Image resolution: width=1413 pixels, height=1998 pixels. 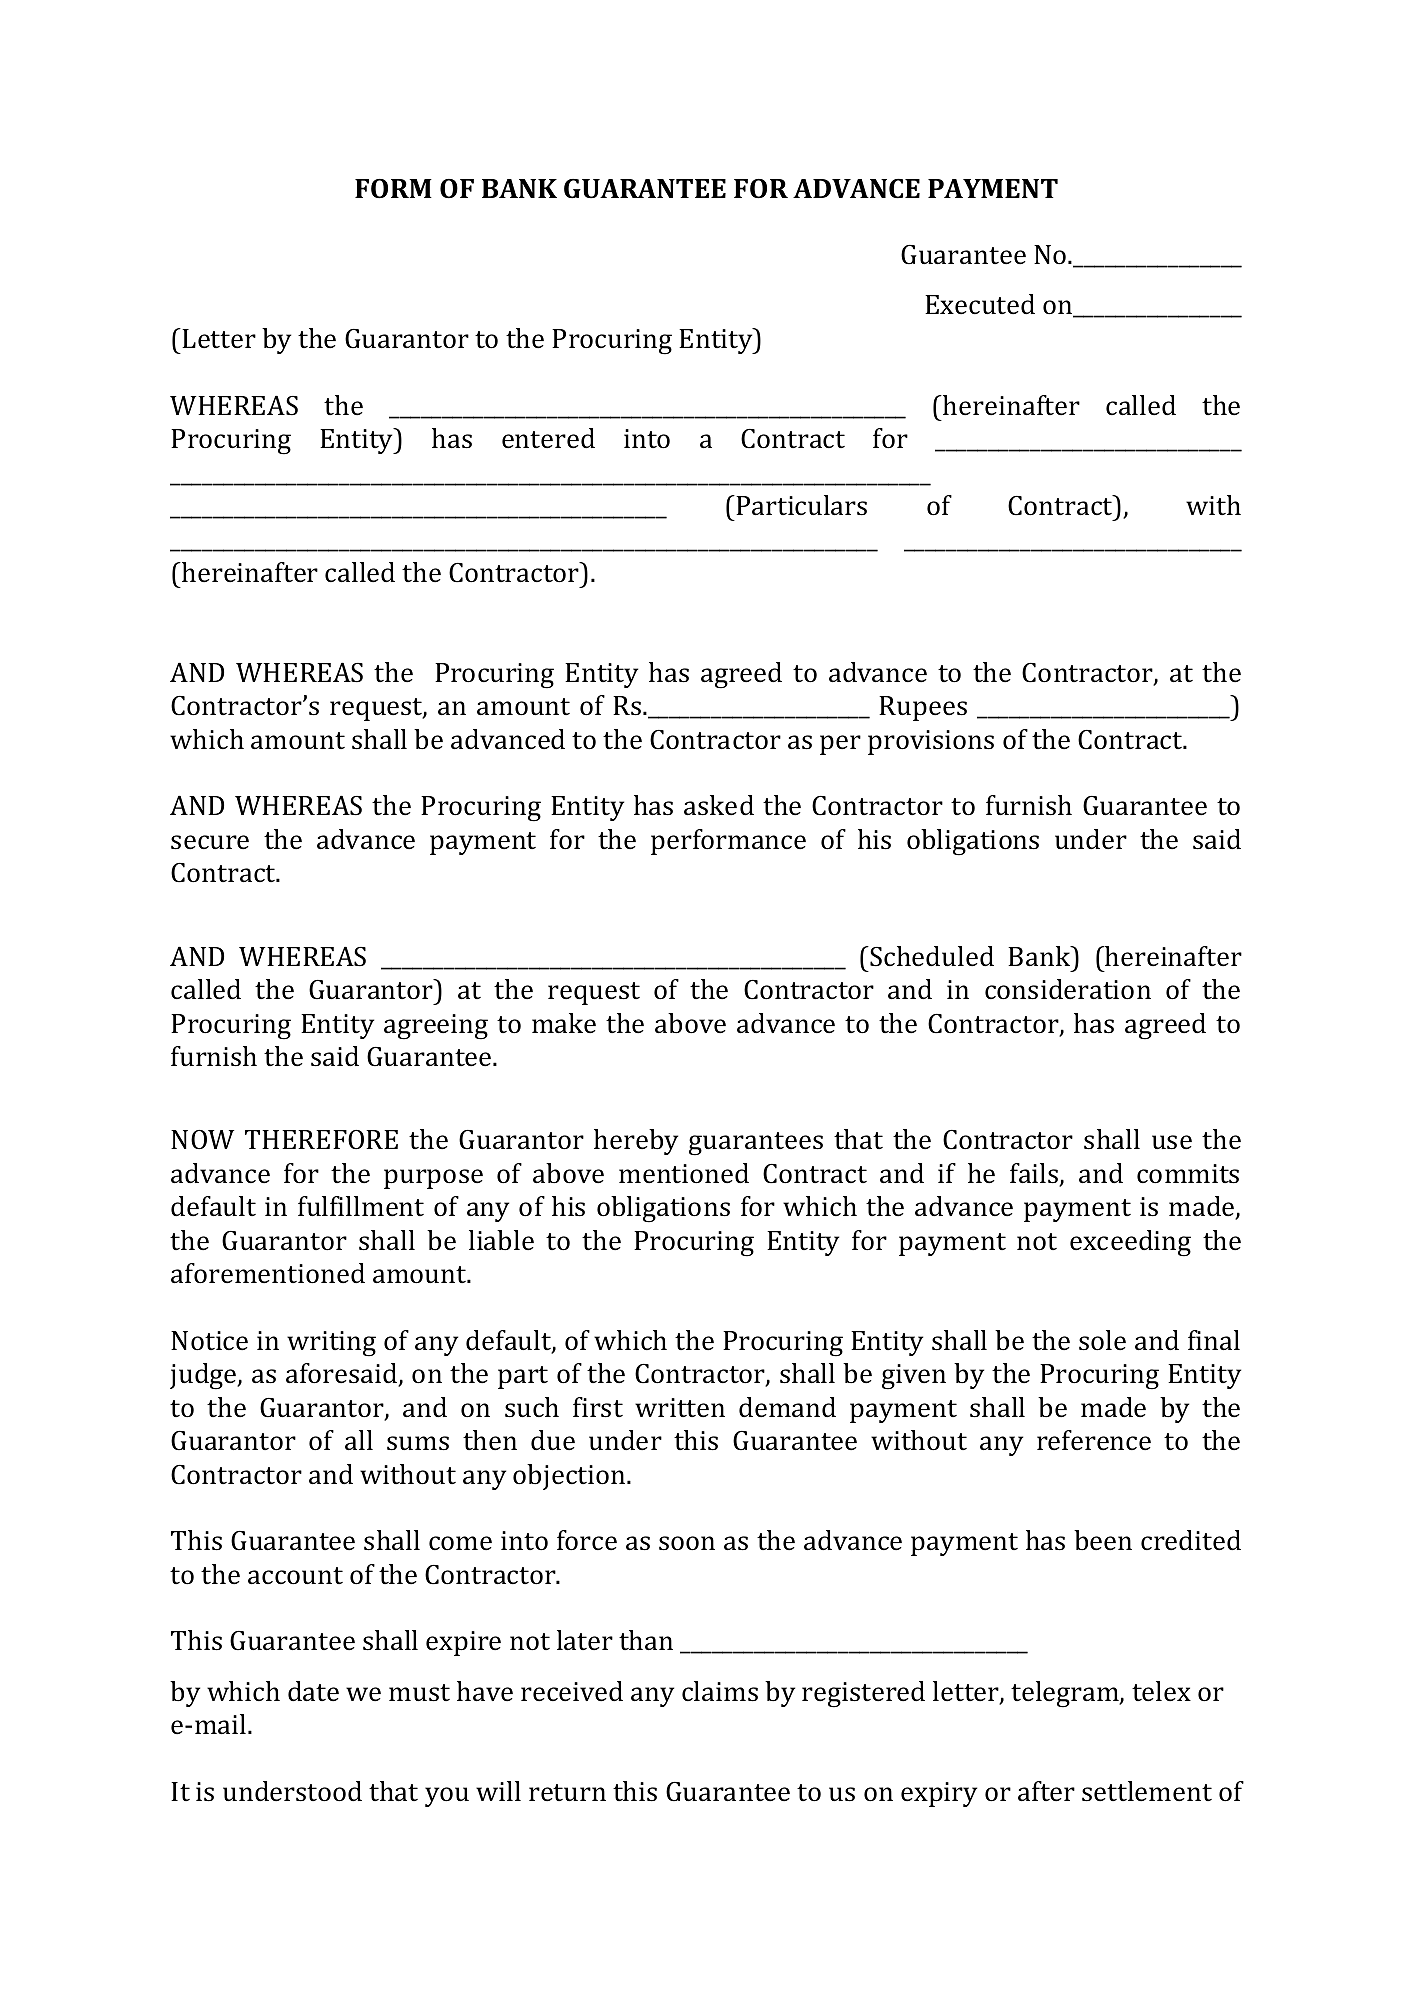 I want to click on Rupees, so click(x=923, y=708).
